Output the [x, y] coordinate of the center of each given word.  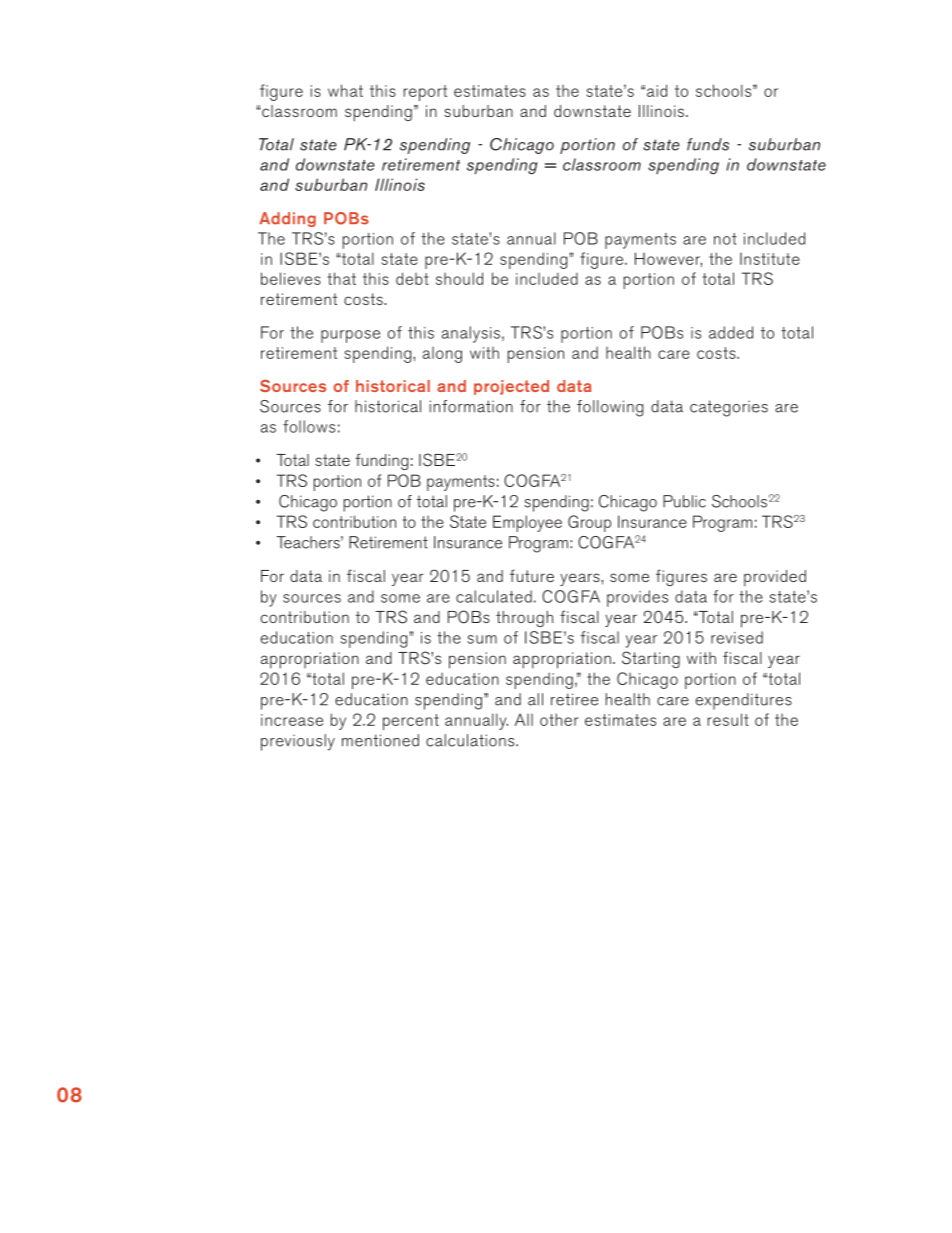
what [345, 90]
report [425, 93]
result [728, 719]
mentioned [380, 740]
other [559, 719]
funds [708, 144]
